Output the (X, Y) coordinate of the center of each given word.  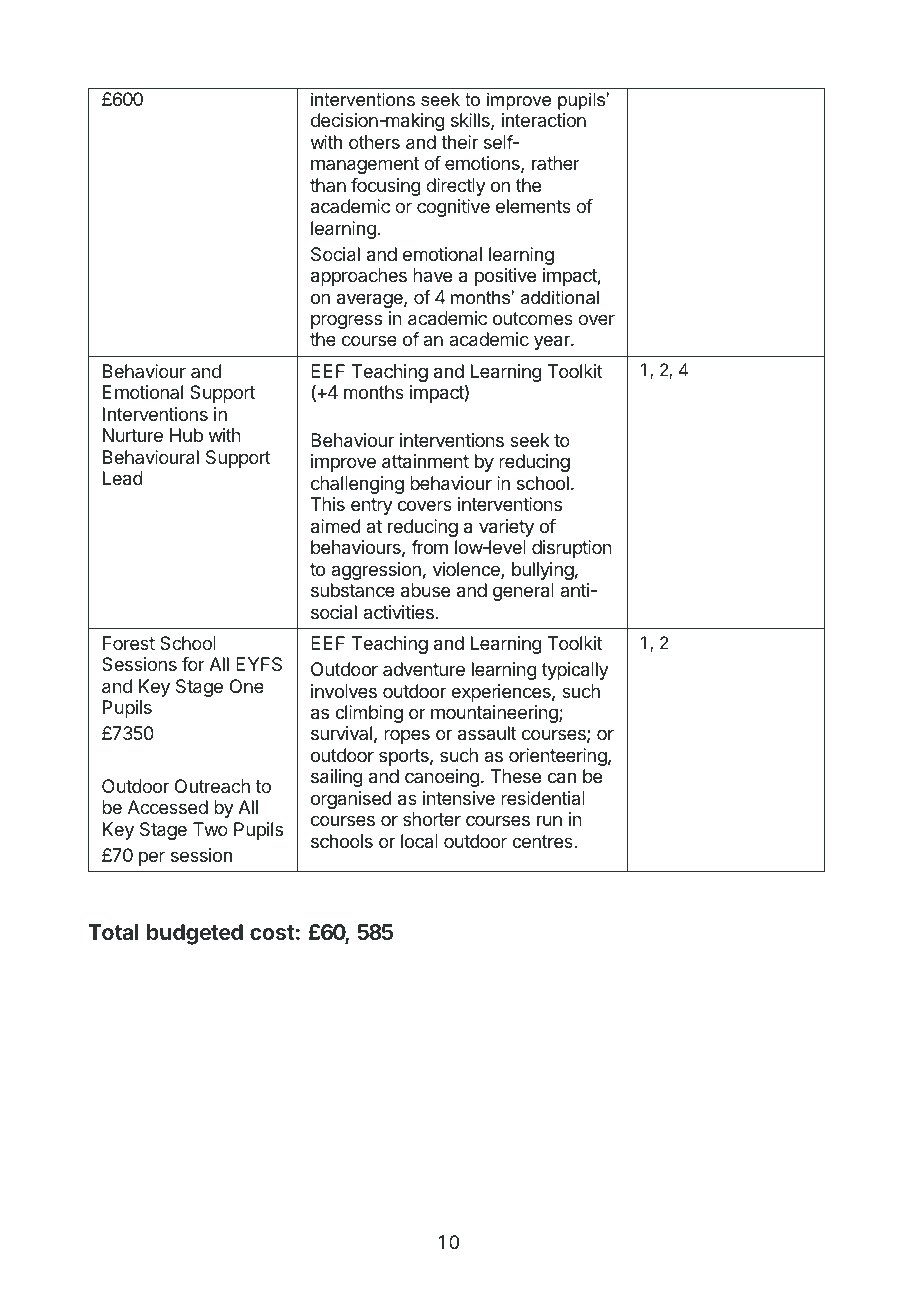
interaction (544, 120)
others (374, 142)
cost (272, 932)
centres (543, 841)
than (328, 185)
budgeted (195, 934)
